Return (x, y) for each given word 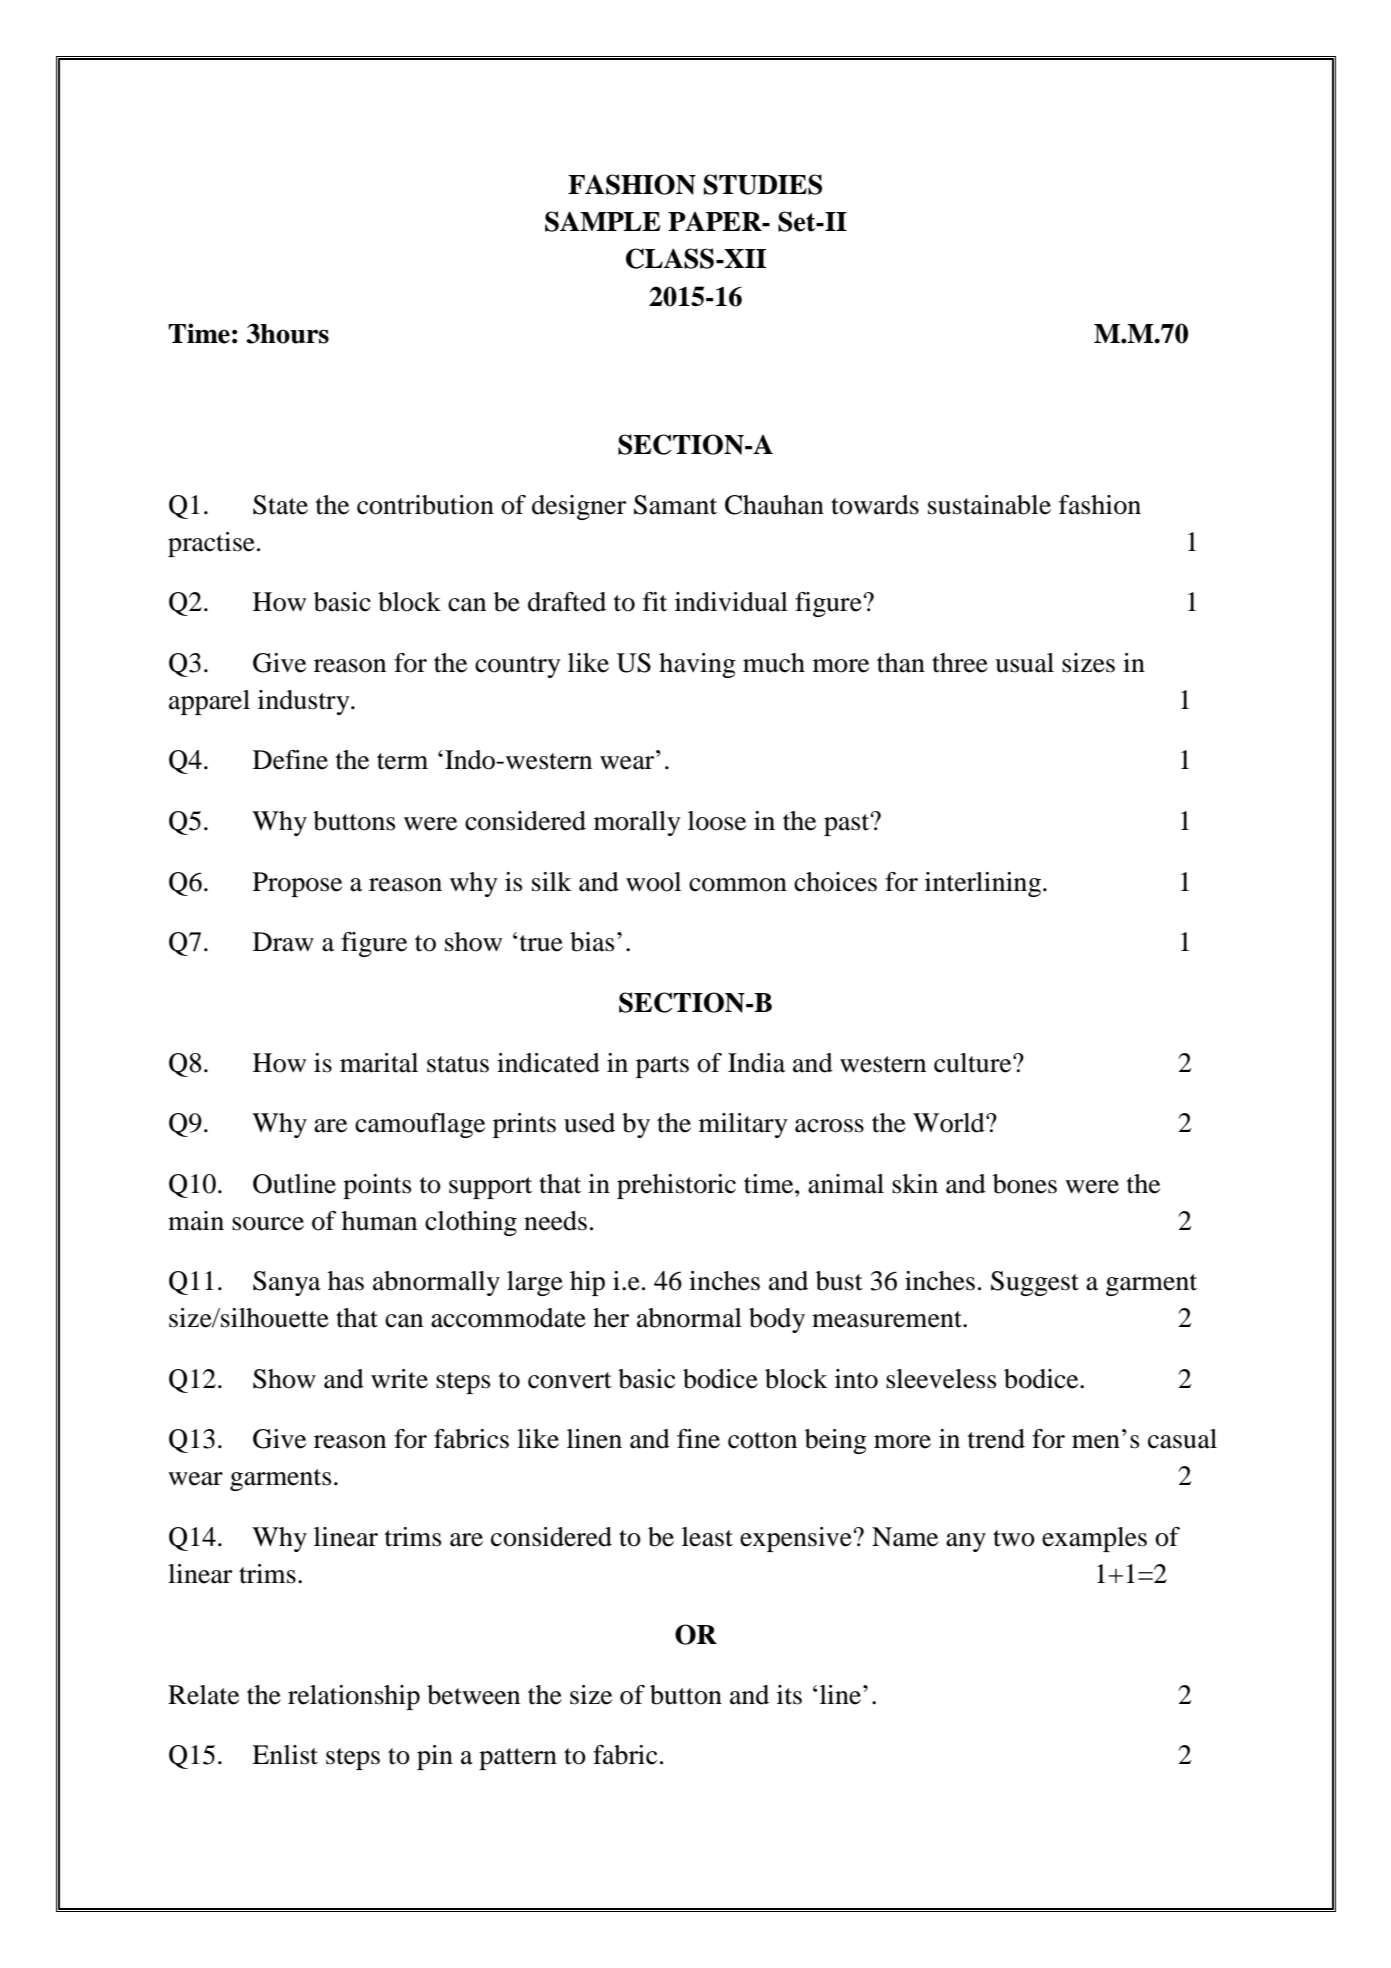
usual (1024, 663)
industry (305, 702)
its (789, 1695)
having (697, 665)
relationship (354, 1697)
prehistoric (676, 1186)
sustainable (989, 505)
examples (1094, 1539)
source (268, 1224)
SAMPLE (603, 221)
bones (1025, 1184)
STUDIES (763, 184)
